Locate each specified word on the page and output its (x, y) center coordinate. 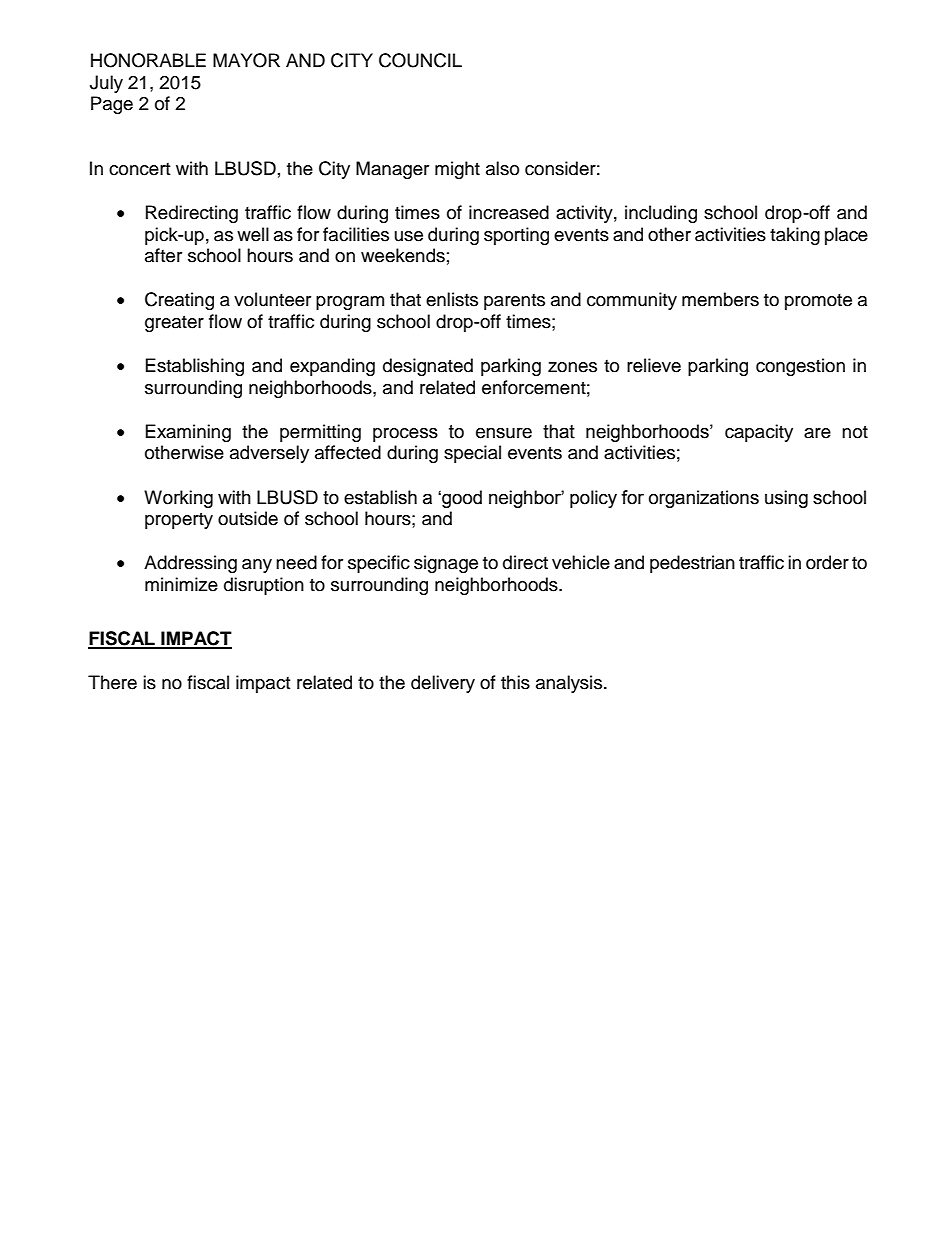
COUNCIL (420, 60)
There (112, 682)
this (515, 682)
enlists (452, 299)
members (720, 299)
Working (178, 499)
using (786, 499)
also (502, 168)
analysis (570, 684)
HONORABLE (148, 60)
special (472, 454)
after (163, 255)
